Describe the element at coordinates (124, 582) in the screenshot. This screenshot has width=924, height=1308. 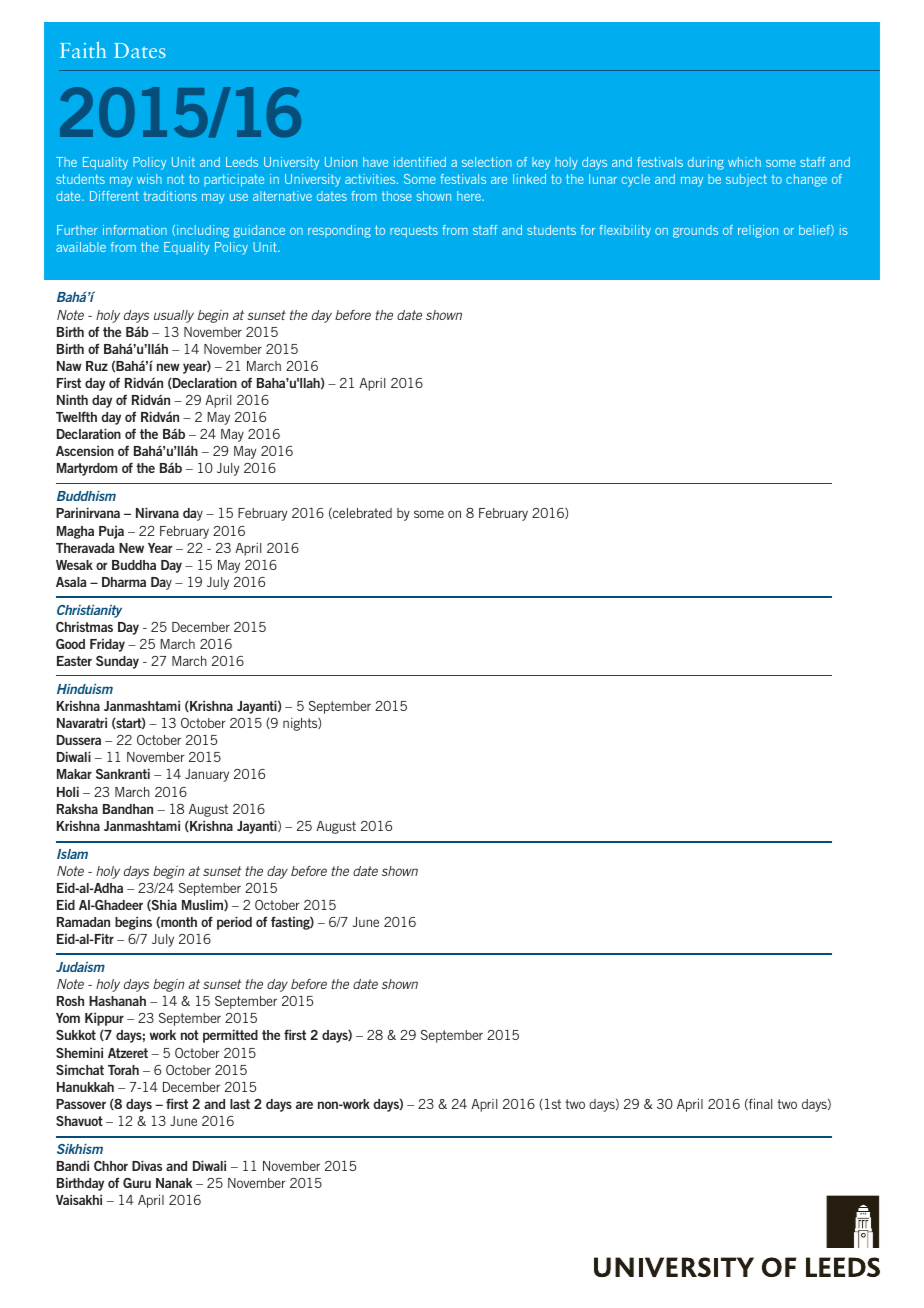
I see `Dharma` at that location.
